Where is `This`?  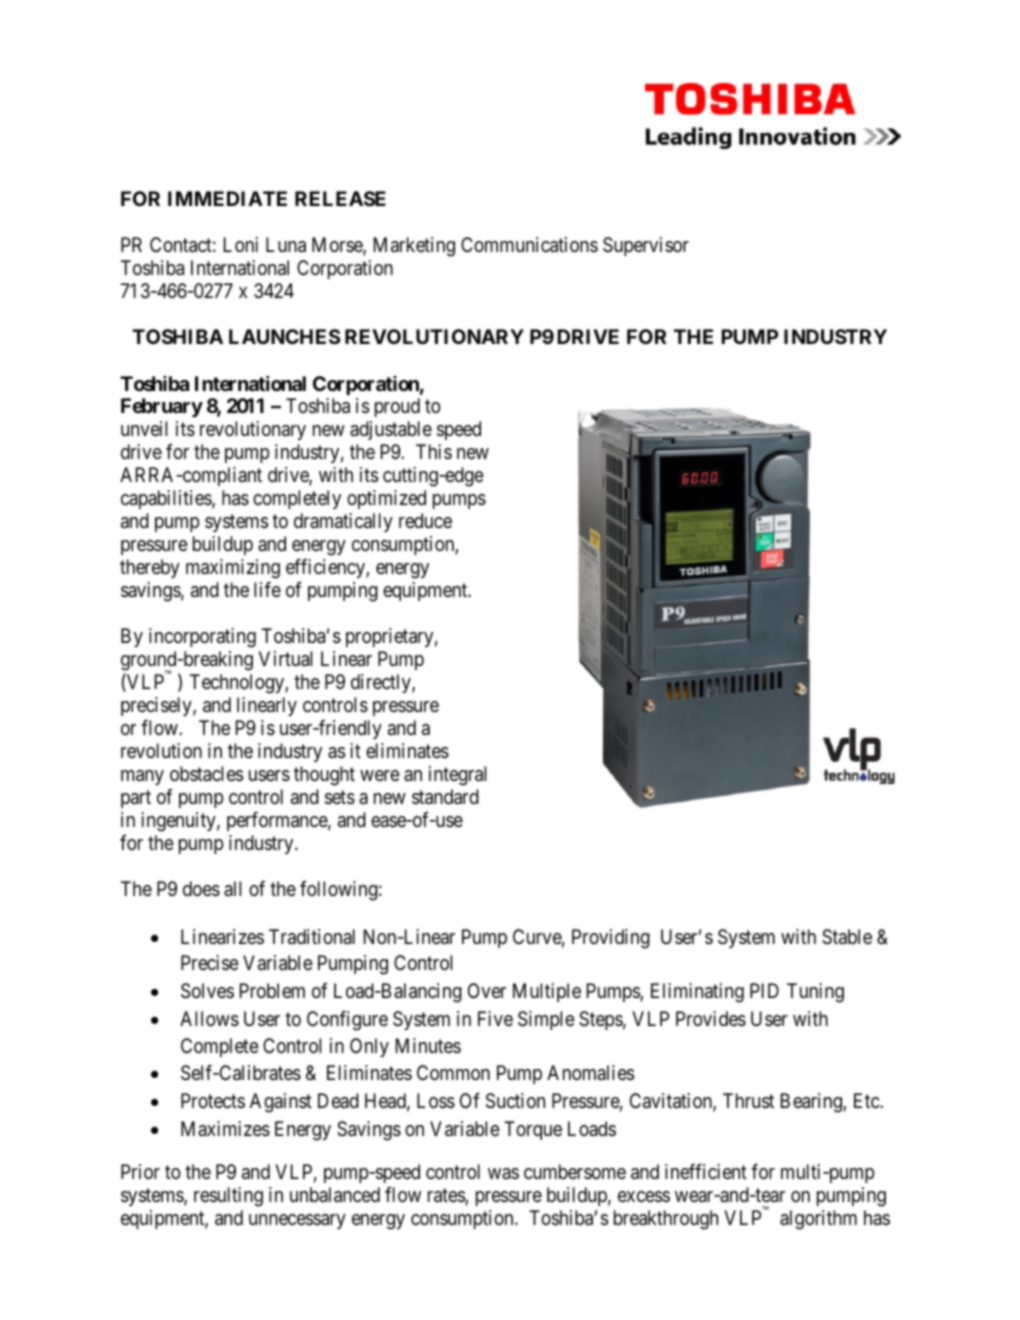 This is located at coordinates (434, 451).
